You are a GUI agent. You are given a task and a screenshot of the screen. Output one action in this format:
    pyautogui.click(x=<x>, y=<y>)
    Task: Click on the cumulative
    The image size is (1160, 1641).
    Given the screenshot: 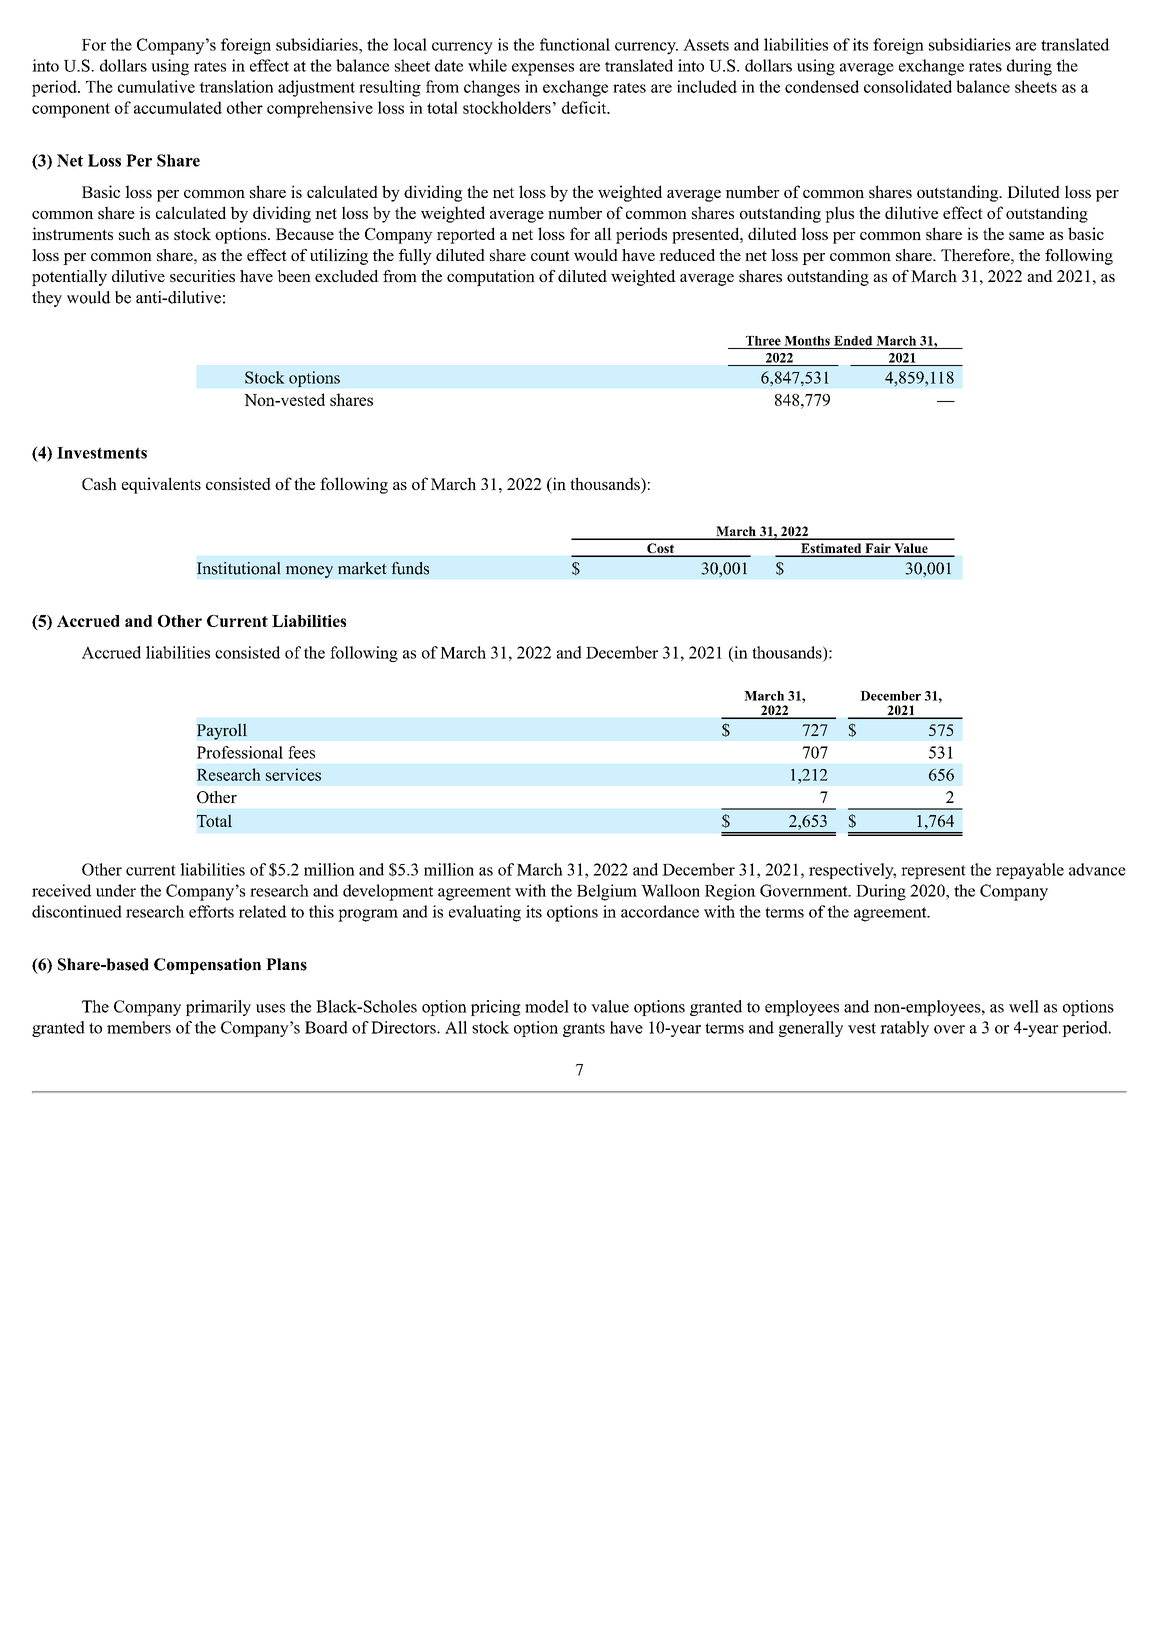 What is the action you would take?
    pyautogui.click(x=156, y=86)
